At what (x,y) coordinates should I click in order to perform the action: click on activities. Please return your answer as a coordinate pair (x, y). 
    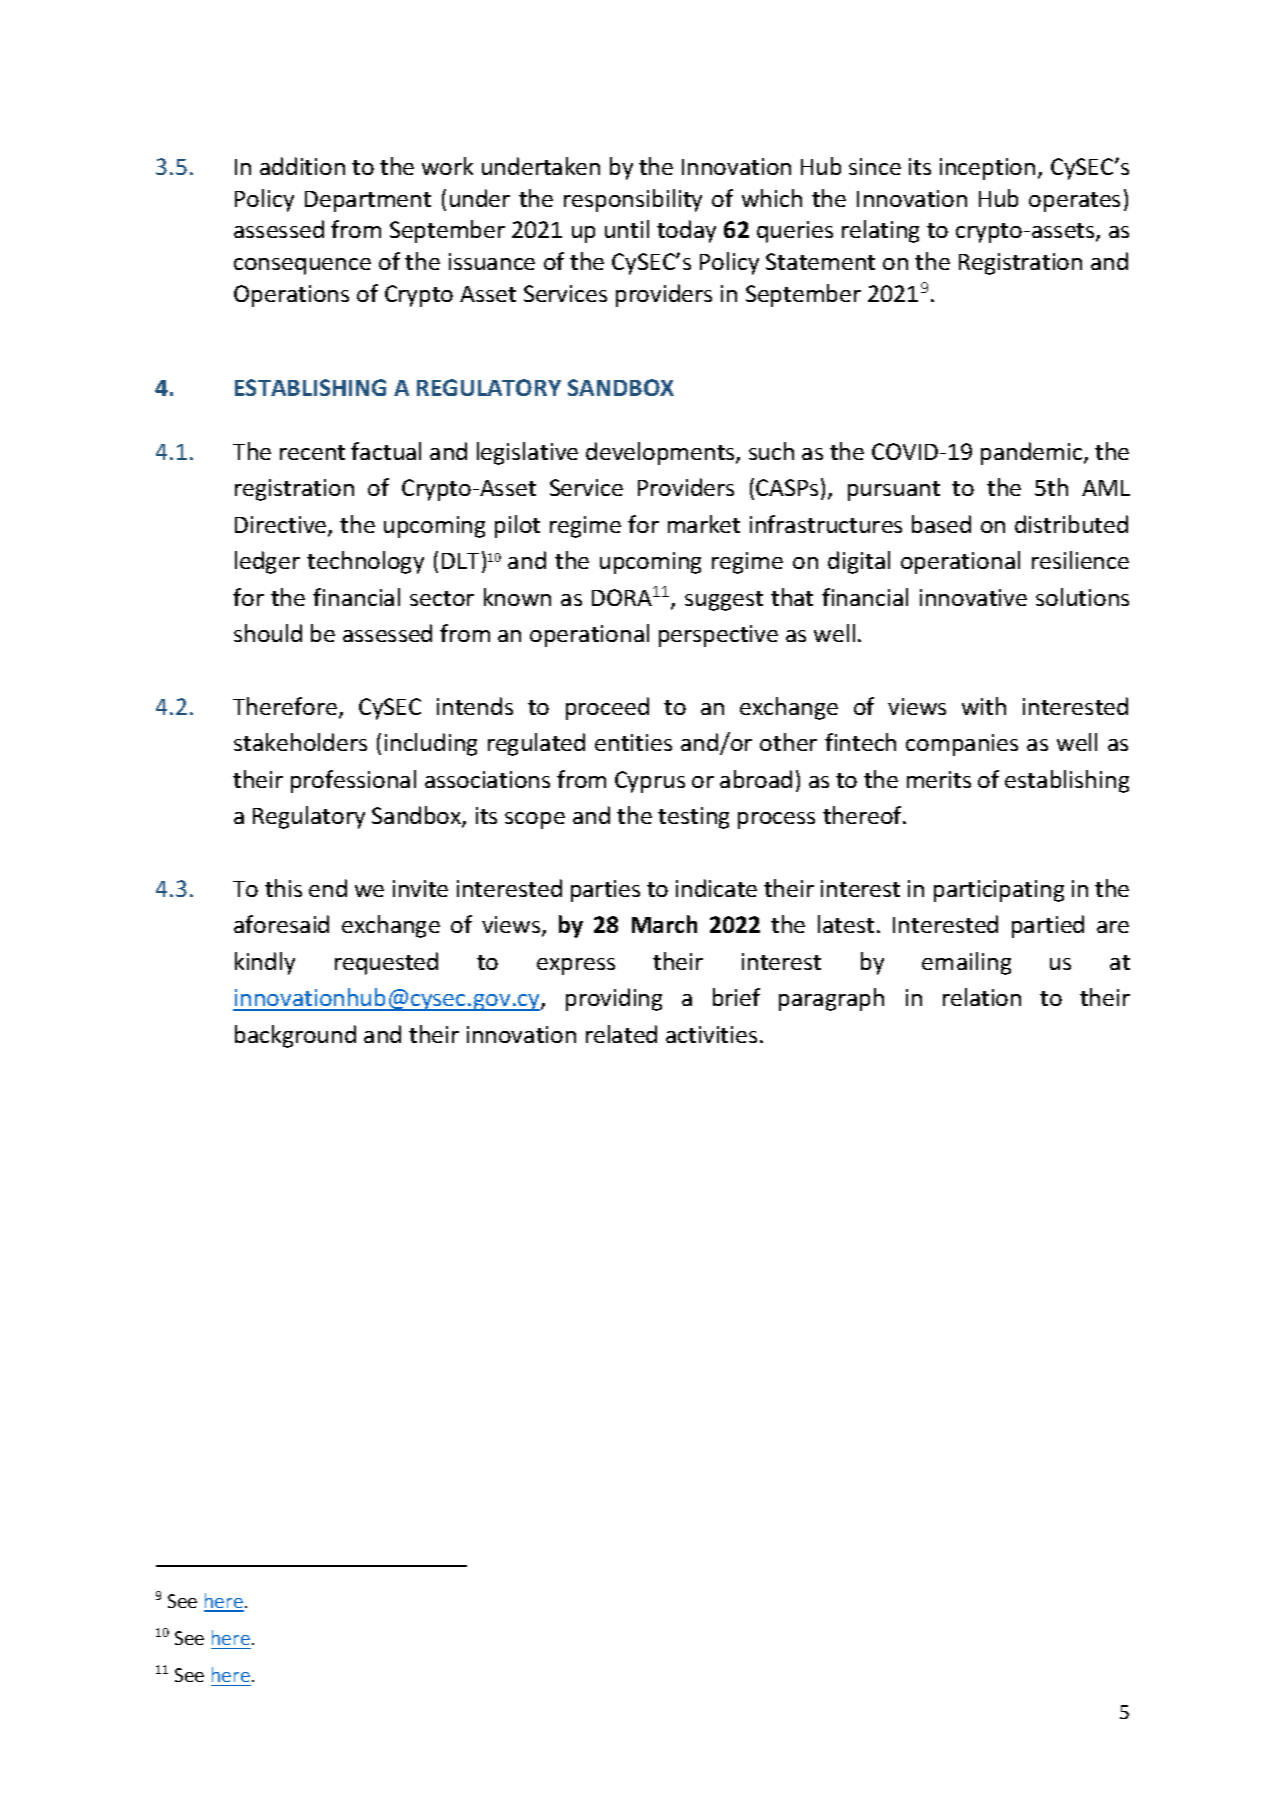
    Looking at the image, I should click on (711, 1034).
